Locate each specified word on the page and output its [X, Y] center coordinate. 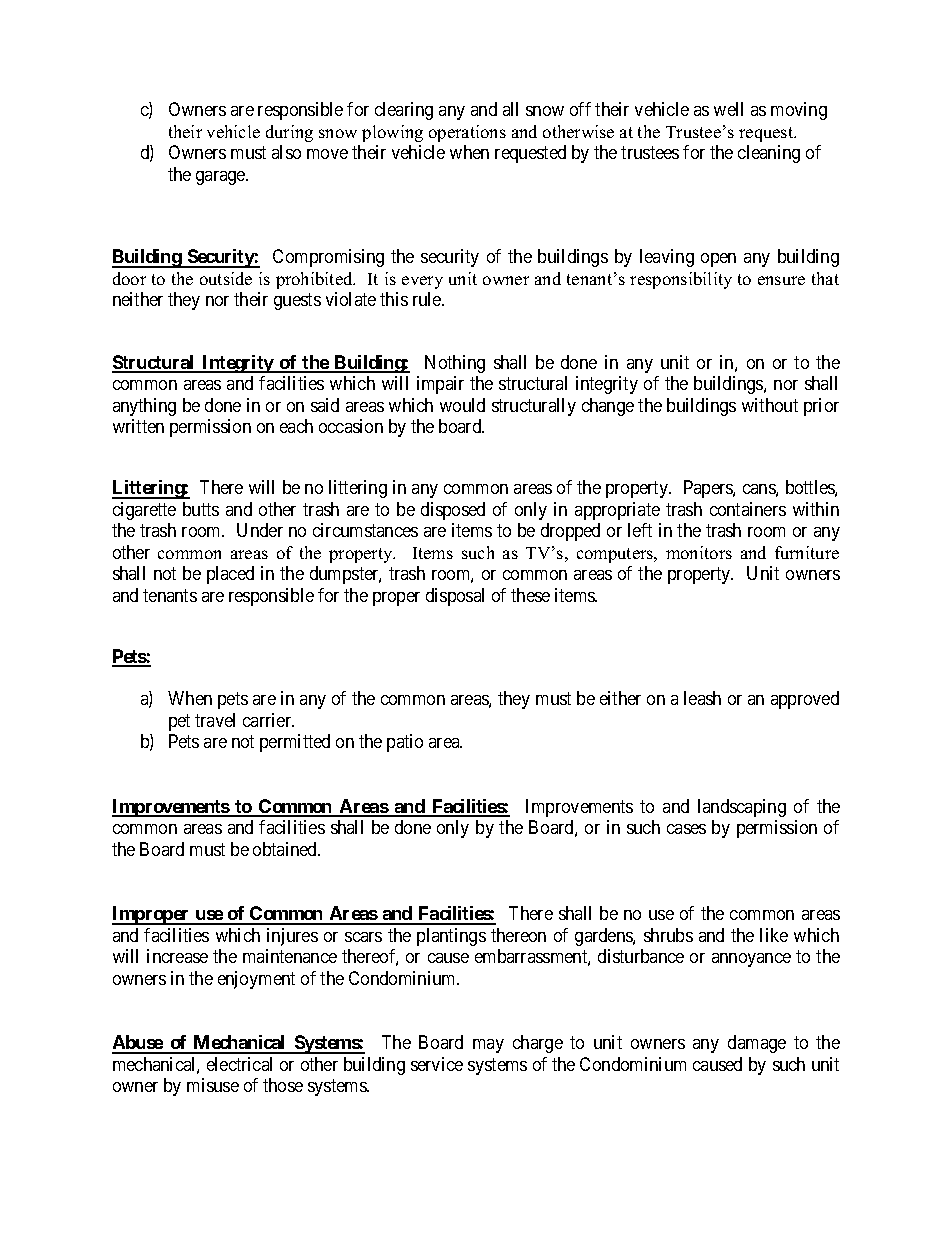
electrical [239, 1064]
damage [757, 1044]
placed [230, 575]
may [488, 1046]
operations [467, 133]
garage [221, 178]
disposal [455, 597]
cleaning [769, 154]
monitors [699, 552]
